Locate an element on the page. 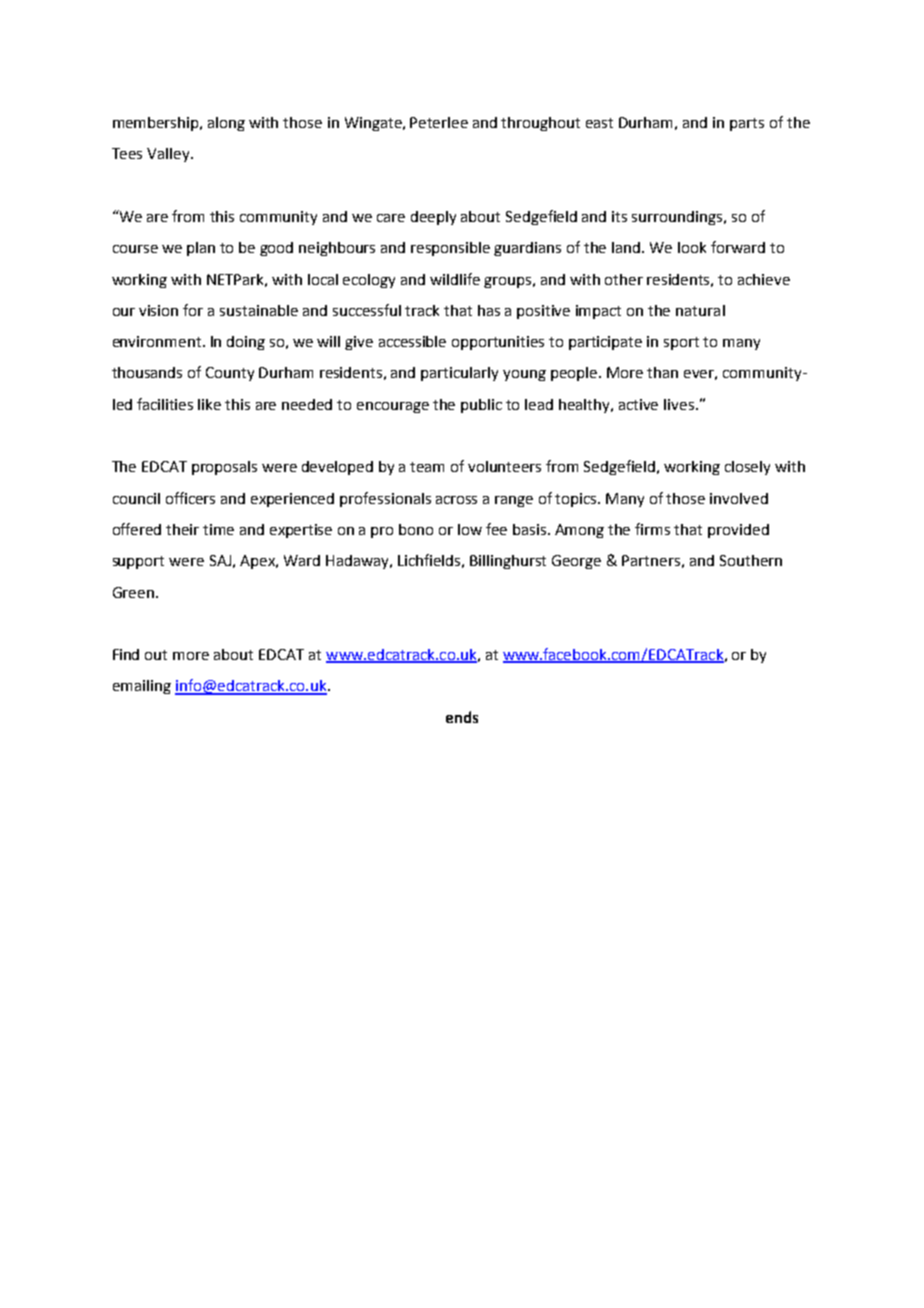  firms is located at coordinates (652, 529).
